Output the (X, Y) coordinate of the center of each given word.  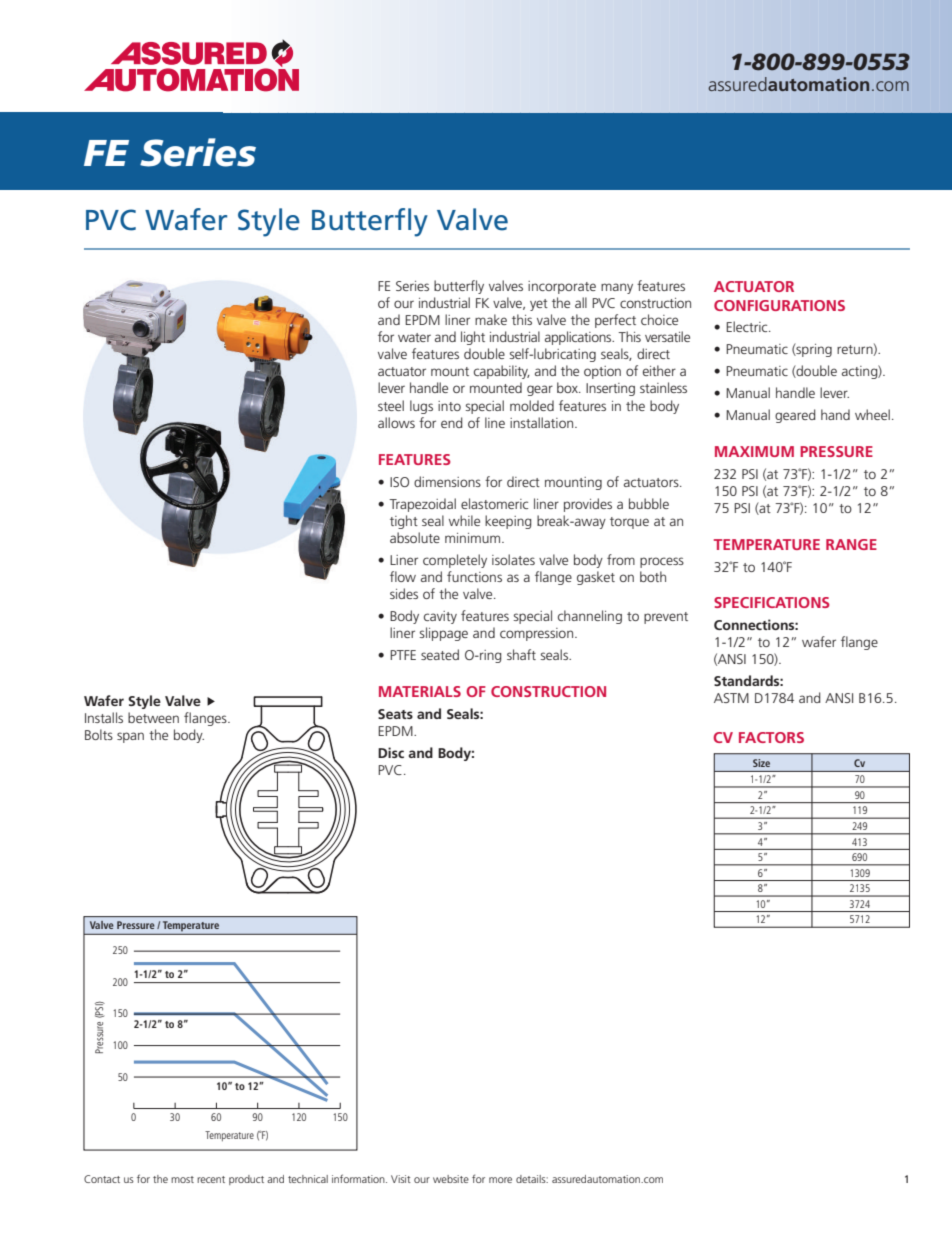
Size (761, 763)
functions (474, 576)
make (491, 319)
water (414, 337)
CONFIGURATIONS (779, 305)
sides (404, 593)
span (130, 737)
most (182, 1179)
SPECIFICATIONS (772, 602)
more (500, 1180)
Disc (391, 752)
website (451, 1179)
